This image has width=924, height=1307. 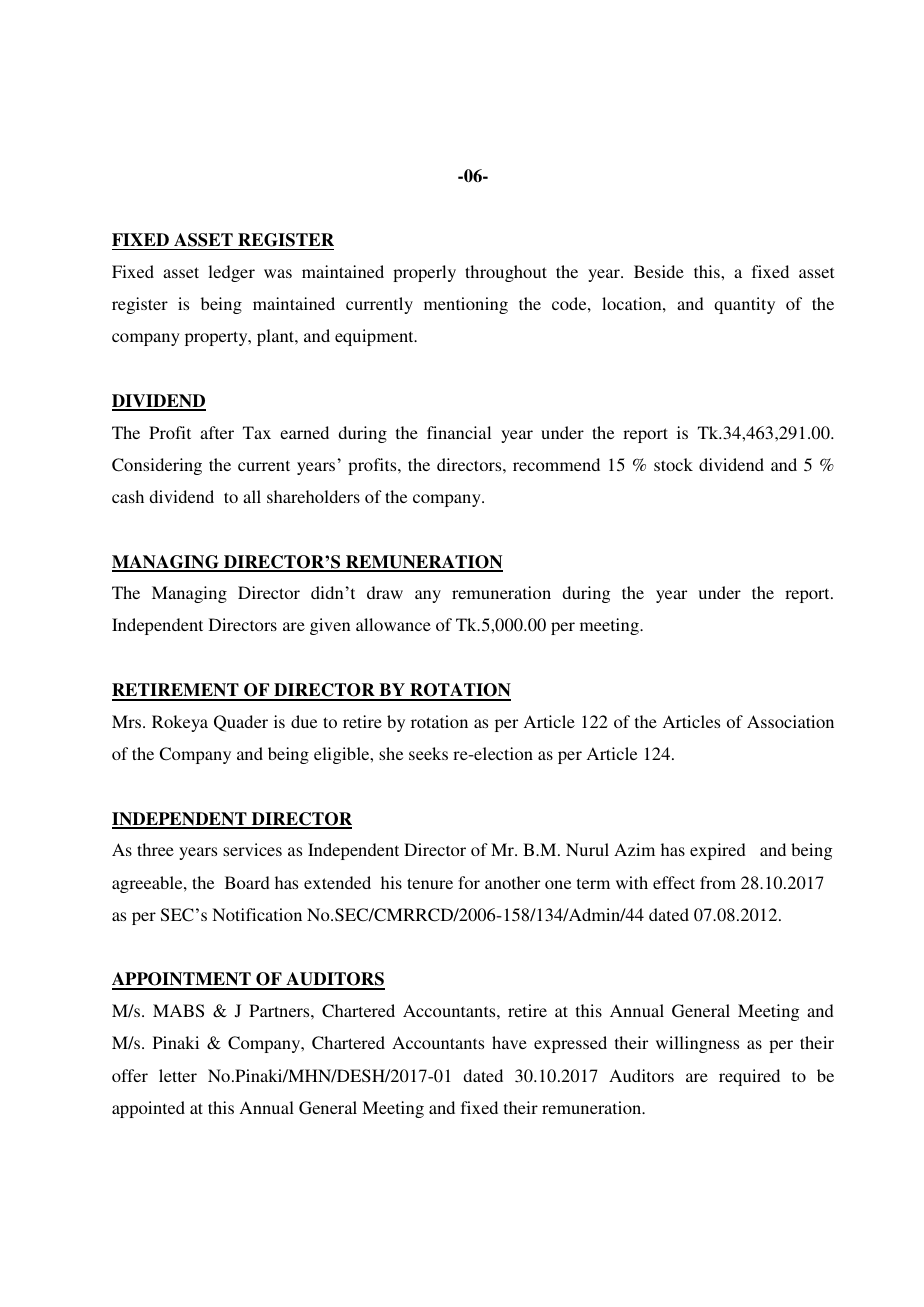 I want to click on Considering, so click(x=157, y=466).
